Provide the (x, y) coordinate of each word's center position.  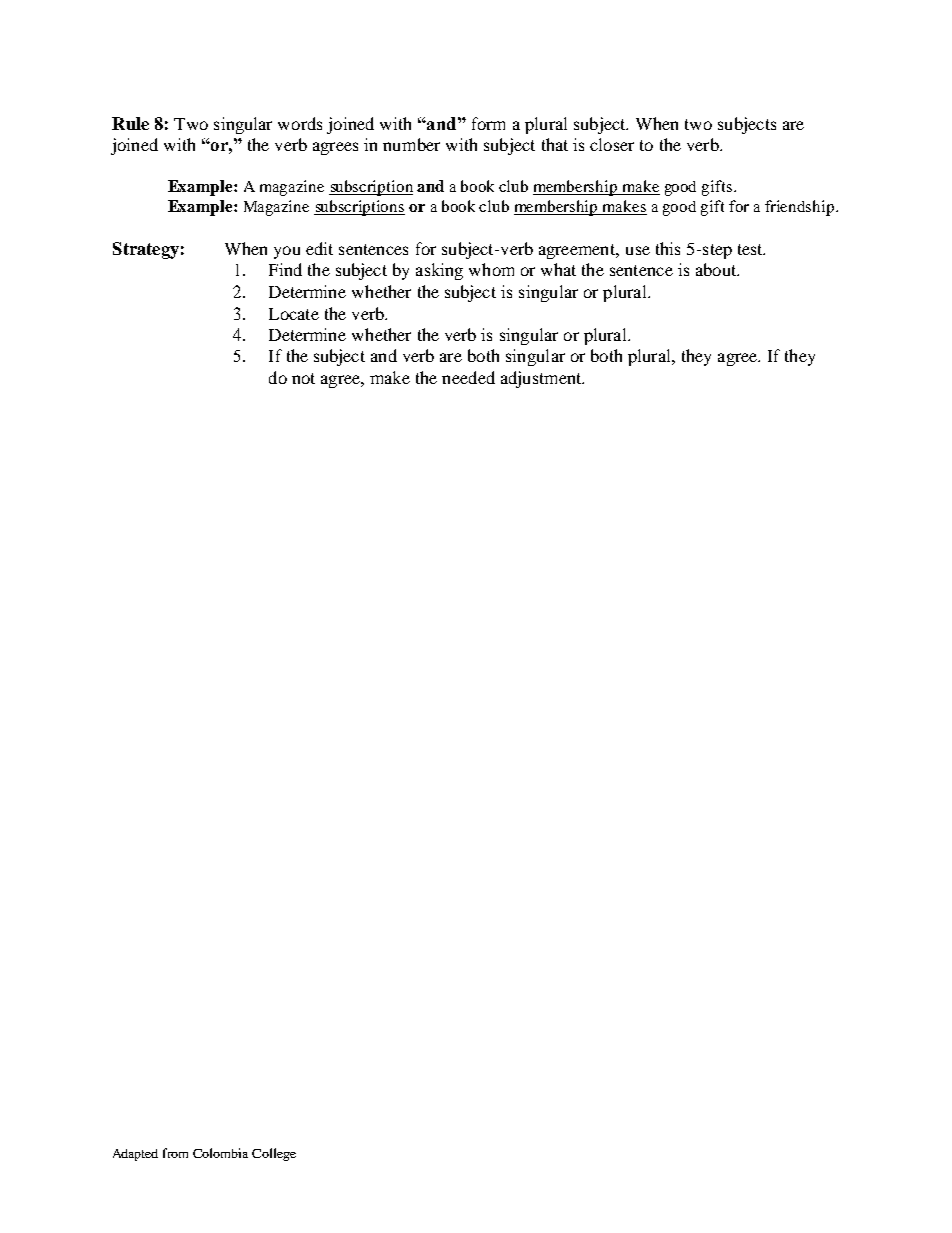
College (274, 1154)
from (175, 1153)
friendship (801, 208)
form (488, 123)
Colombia (220, 1153)
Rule (130, 123)
